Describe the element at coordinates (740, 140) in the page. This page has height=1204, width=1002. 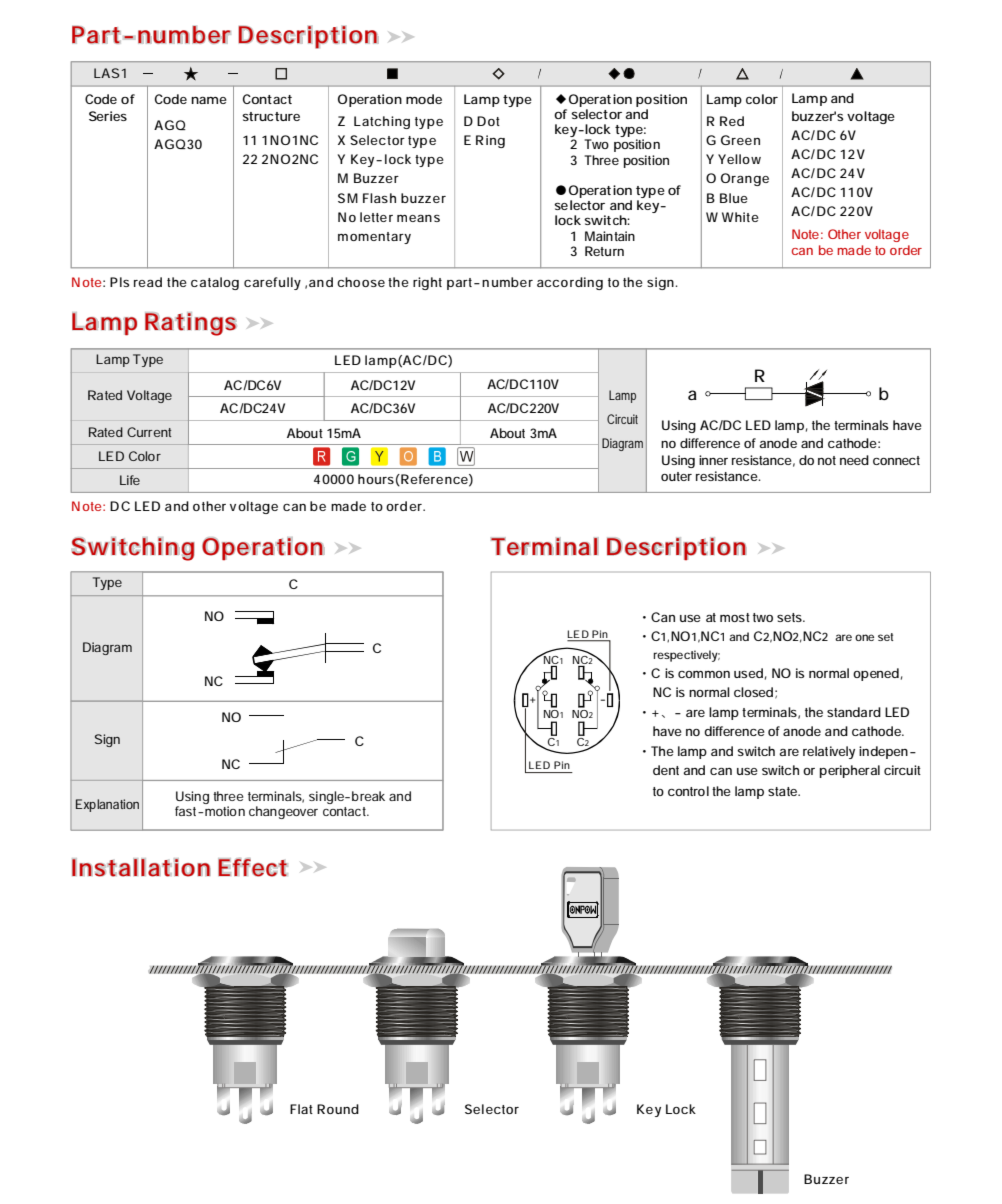
I see `Green` at that location.
